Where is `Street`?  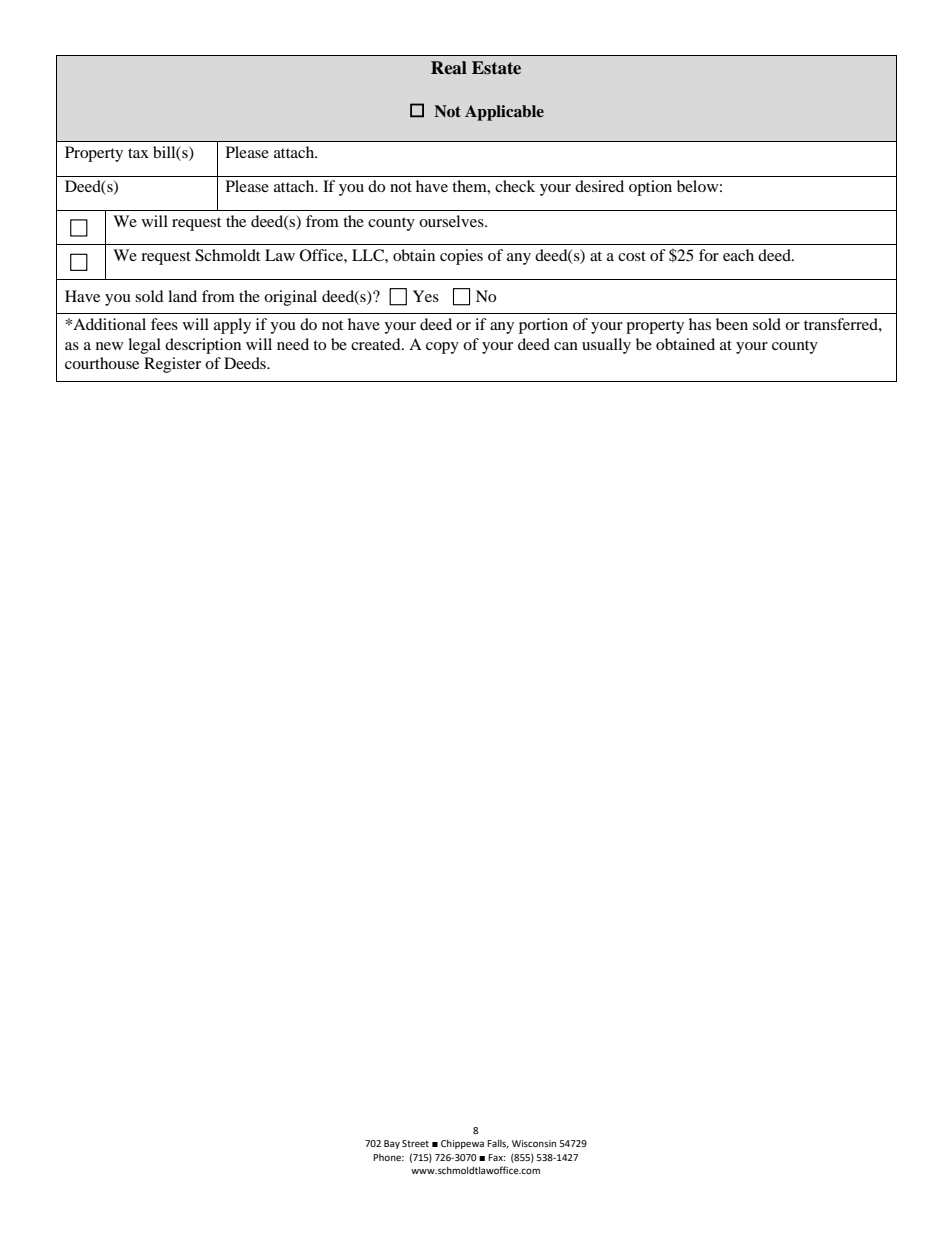
Street is located at coordinates (415, 1143).
